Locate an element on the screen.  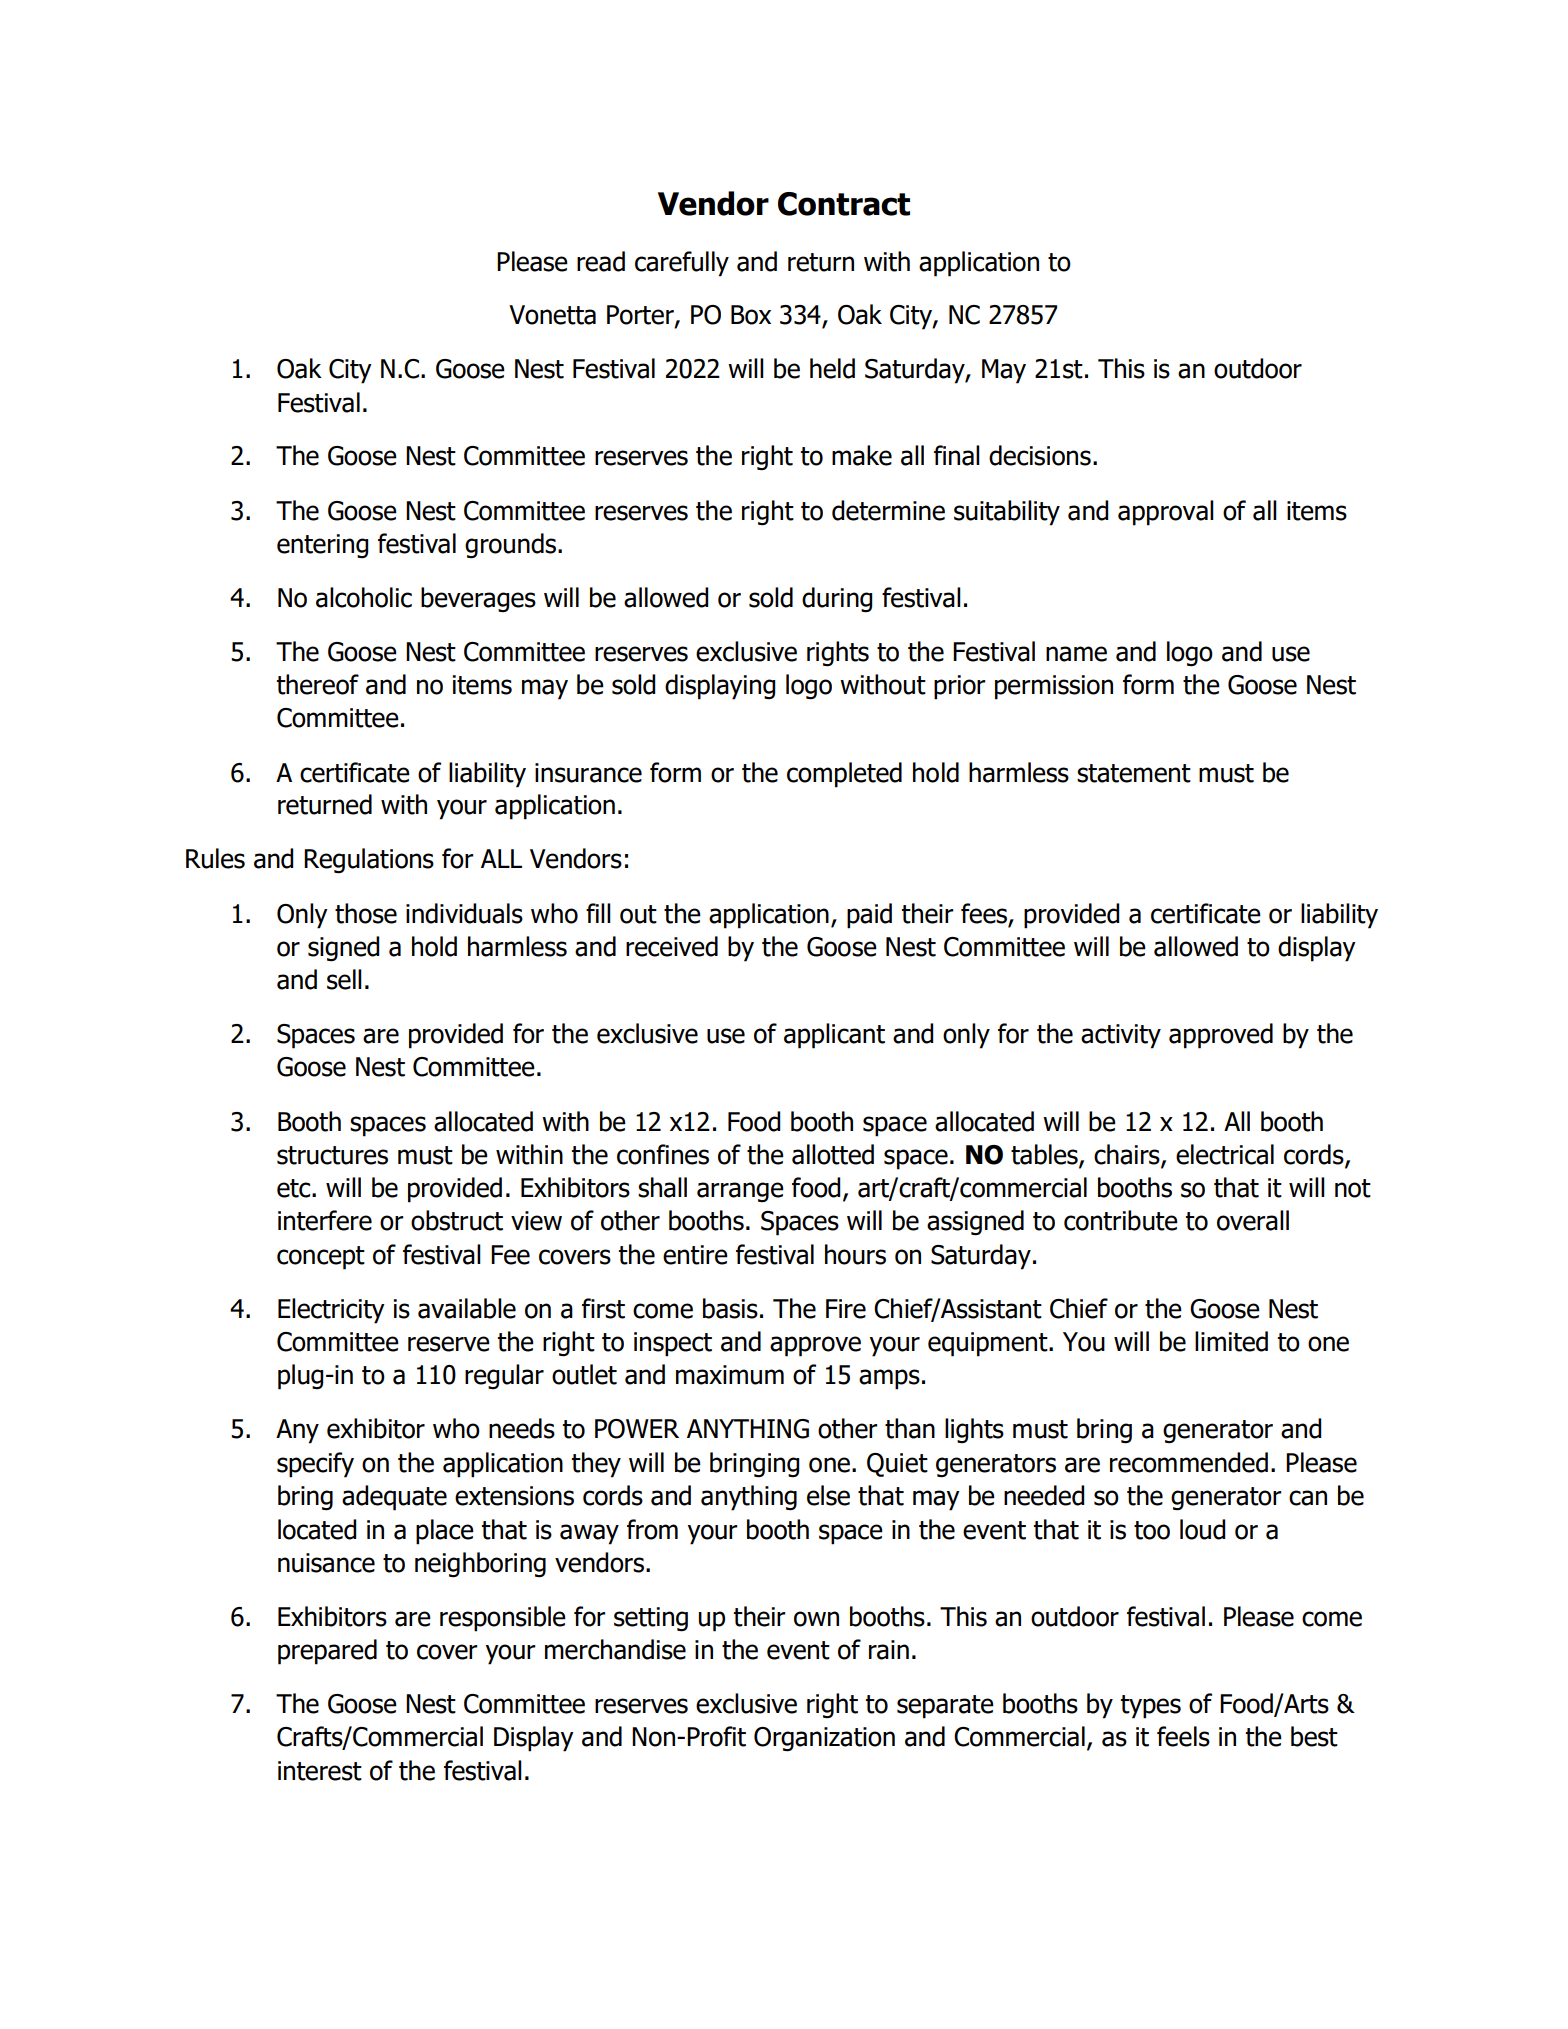
interest is located at coordinates (320, 1771).
